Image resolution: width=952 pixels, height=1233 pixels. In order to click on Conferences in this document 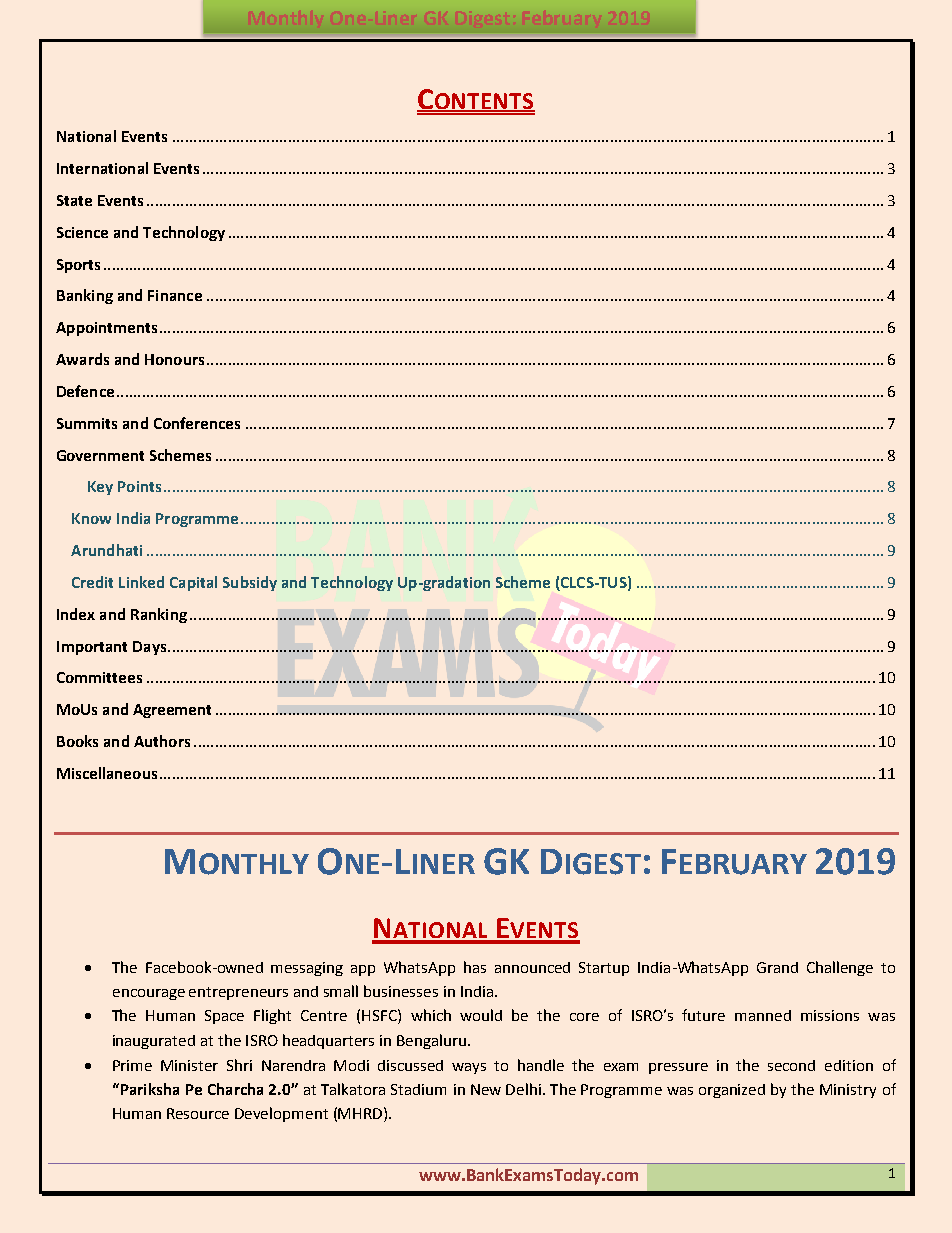, I will do `click(197, 423)`.
